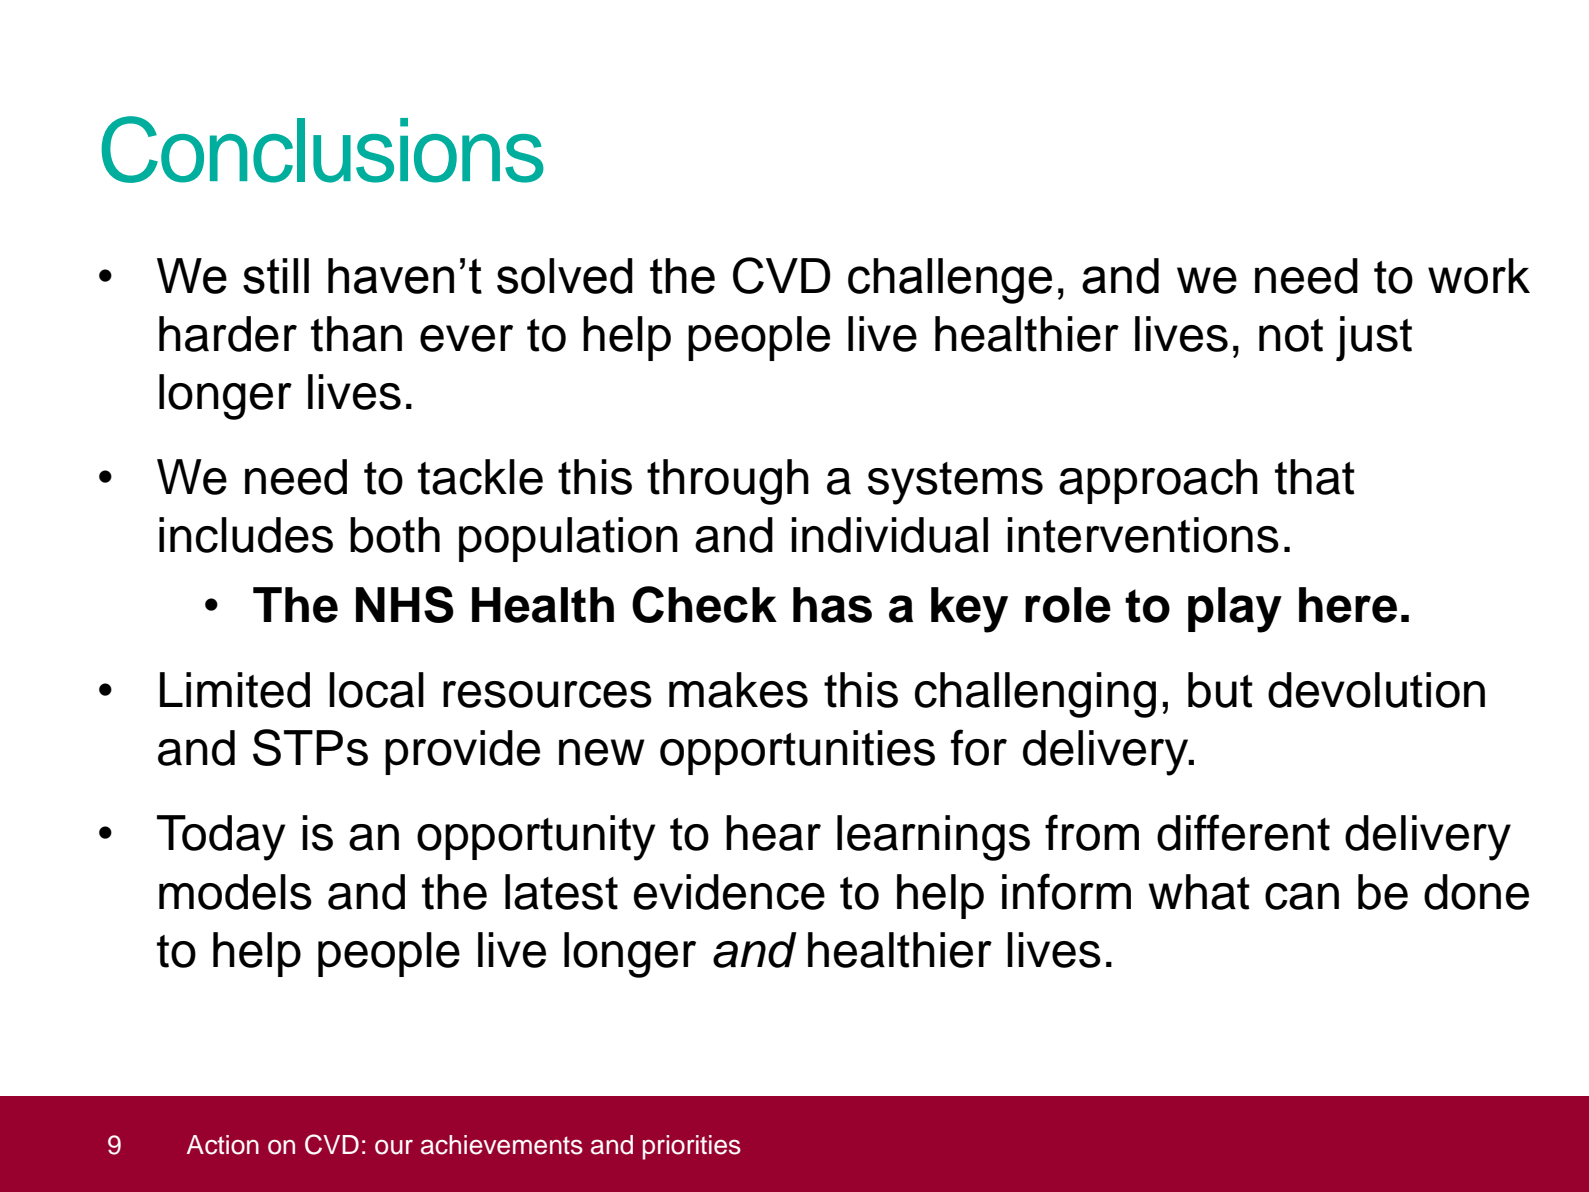 The width and height of the screenshot is (1589, 1192). I want to click on systems, so click(955, 483).
